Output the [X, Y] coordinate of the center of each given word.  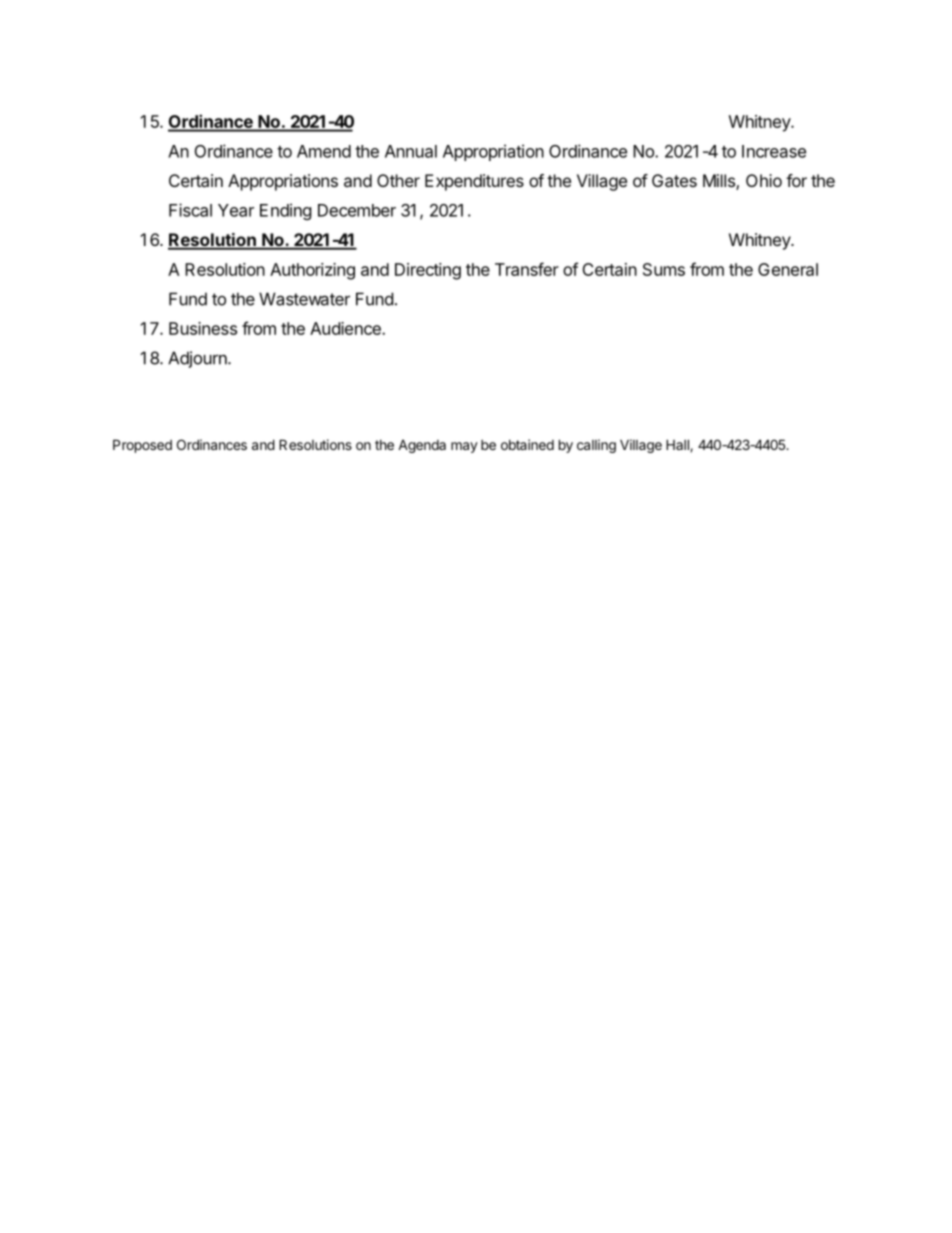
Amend [324, 151]
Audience [346, 328]
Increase [774, 151]
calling [596, 446]
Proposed [142, 446]
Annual [411, 151]
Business [203, 328]
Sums [664, 269]
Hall [678, 445]
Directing [428, 271]
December [357, 210]
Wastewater [304, 299]
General [788, 269]
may [464, 447]
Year [236, 210]
